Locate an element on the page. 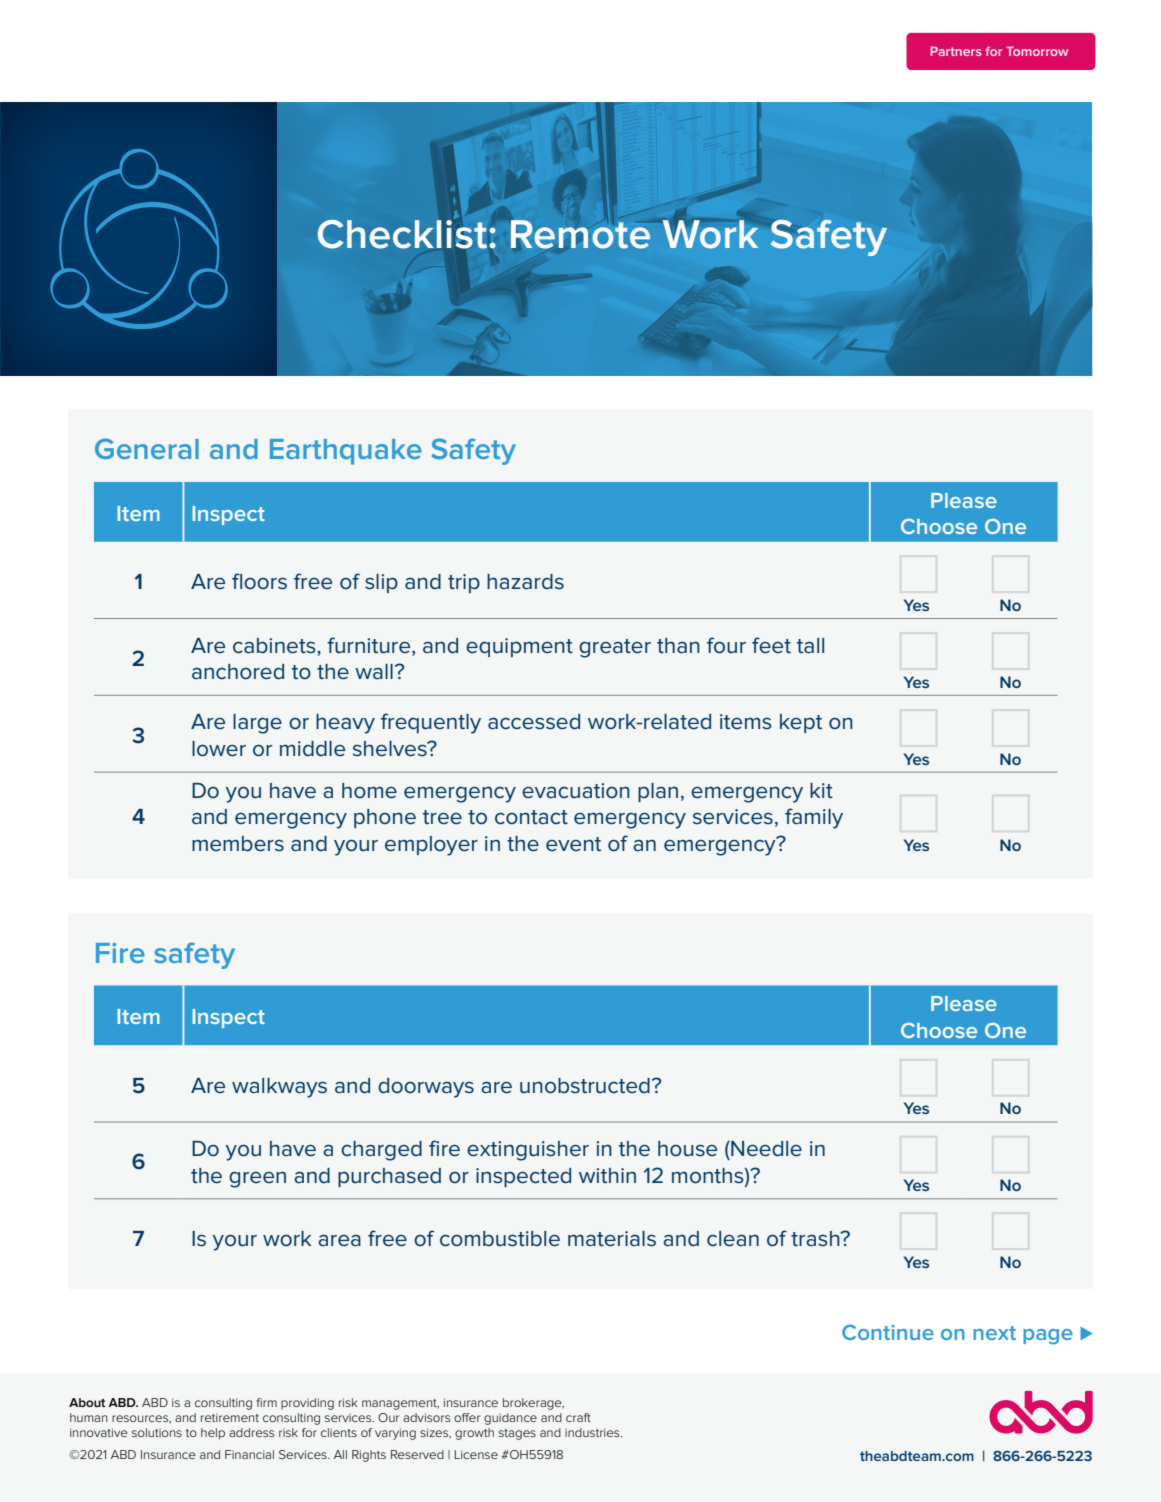  kit is located at coordinates (821, 791).
